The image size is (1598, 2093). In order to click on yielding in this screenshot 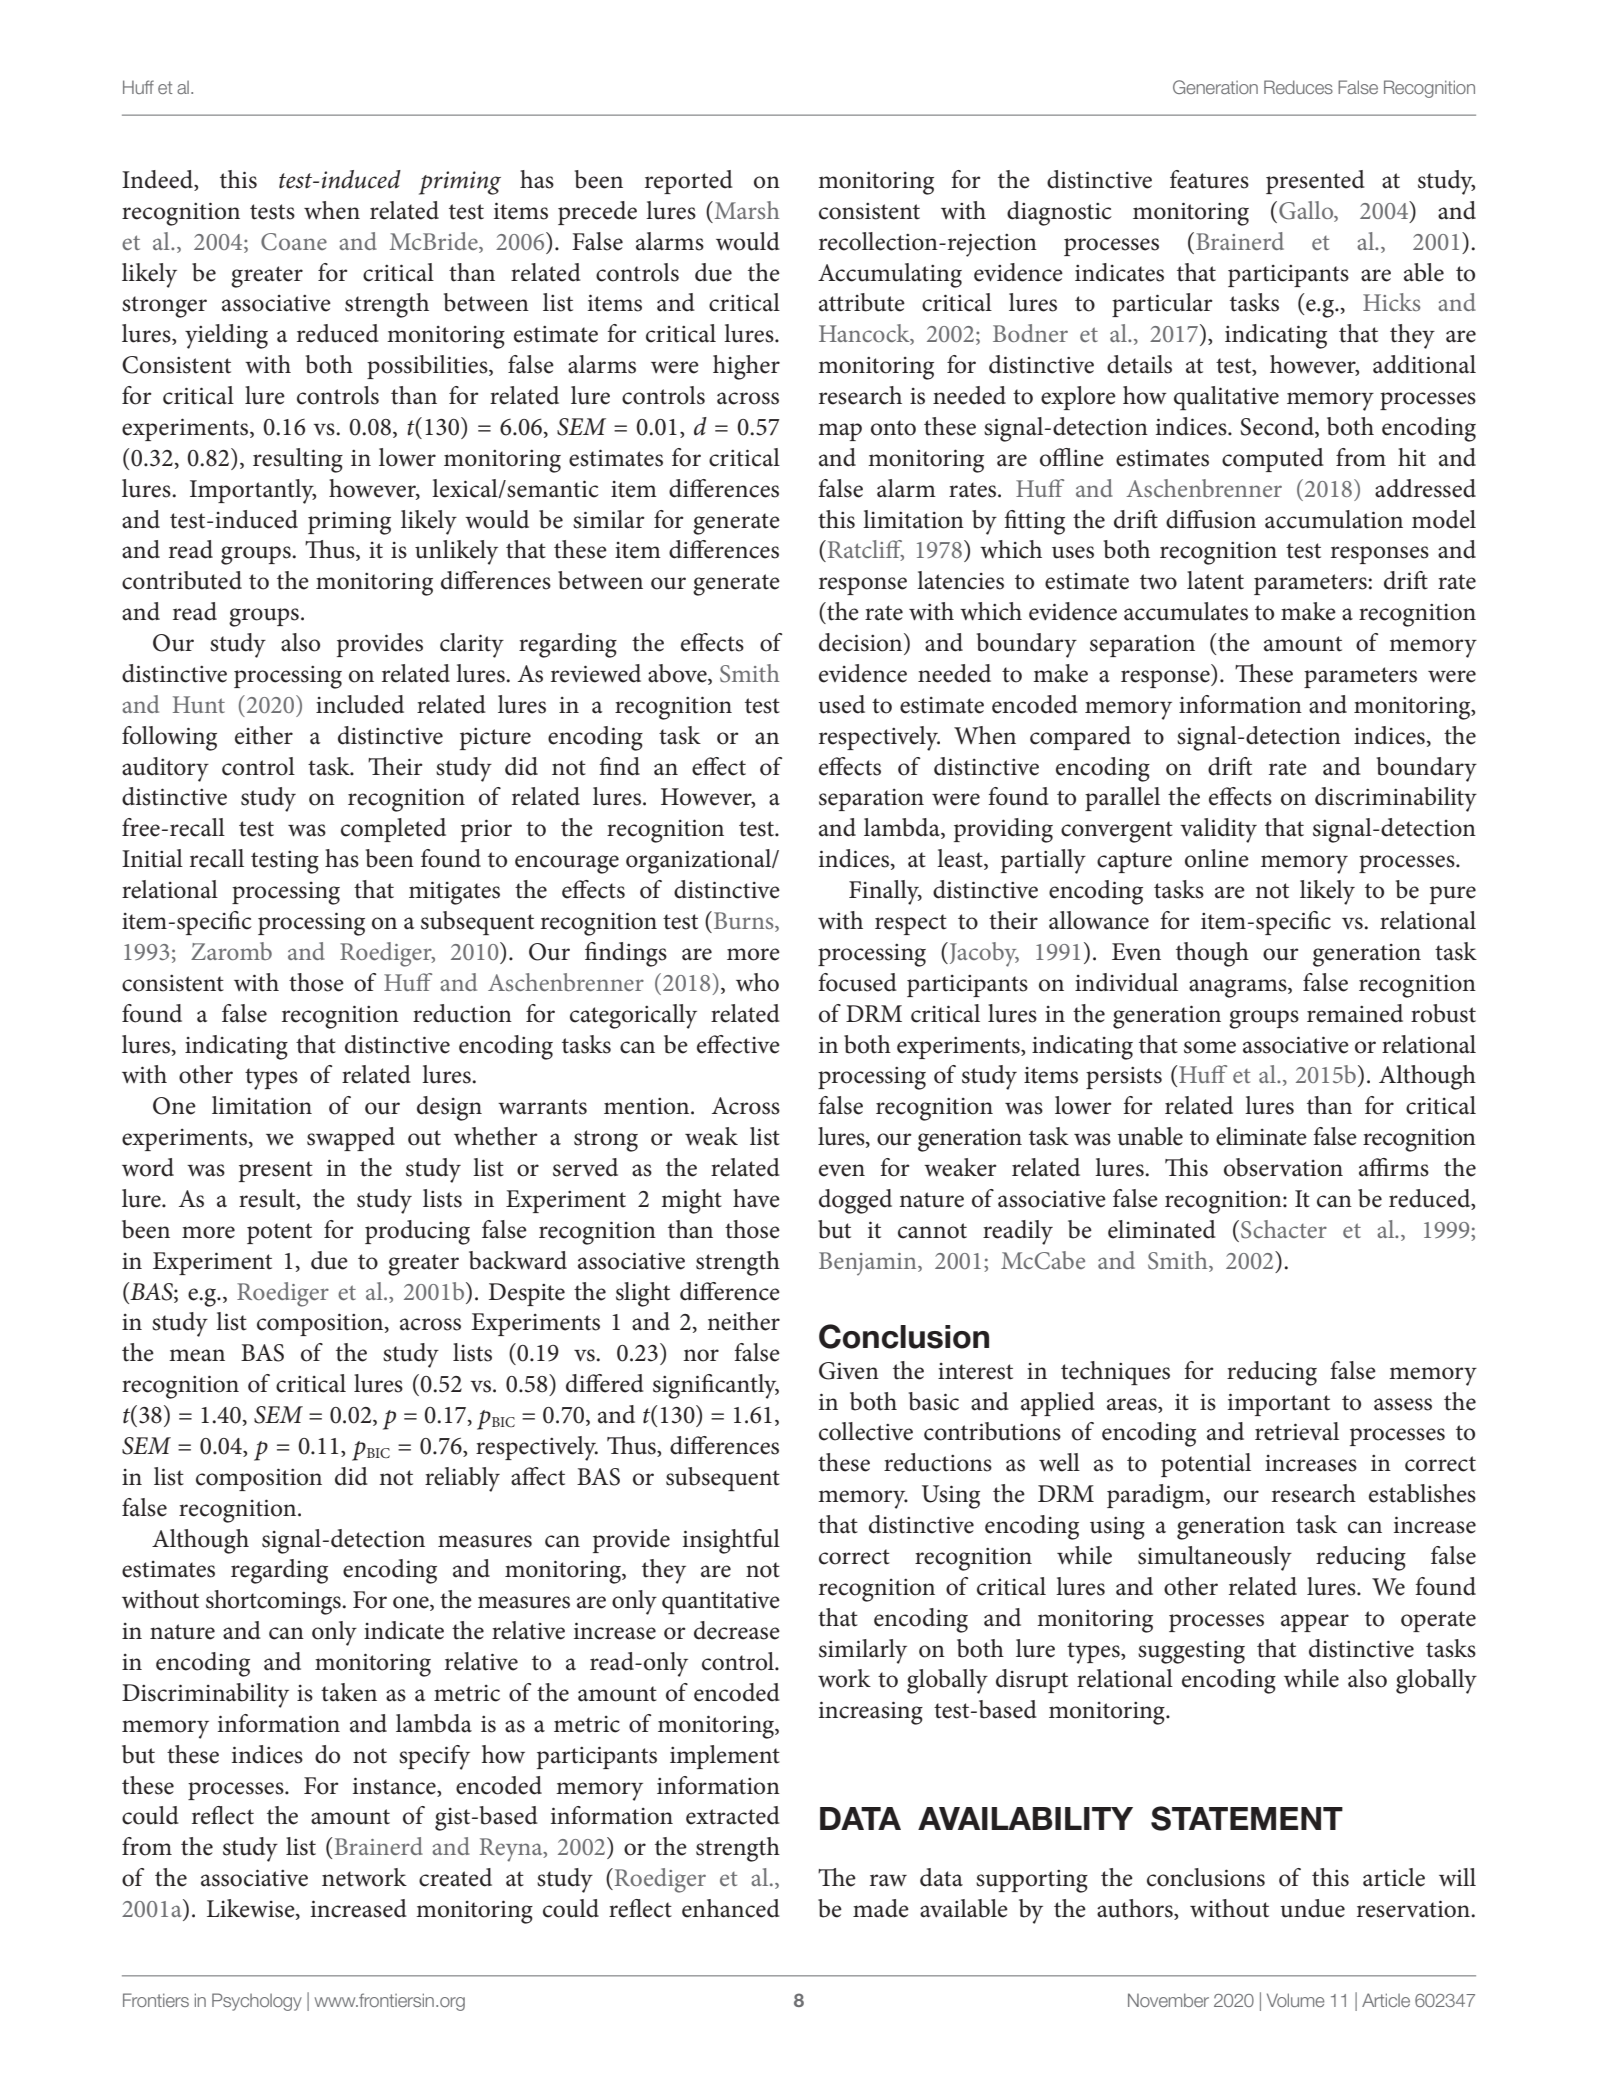, I will do `click(226, 336)`.
